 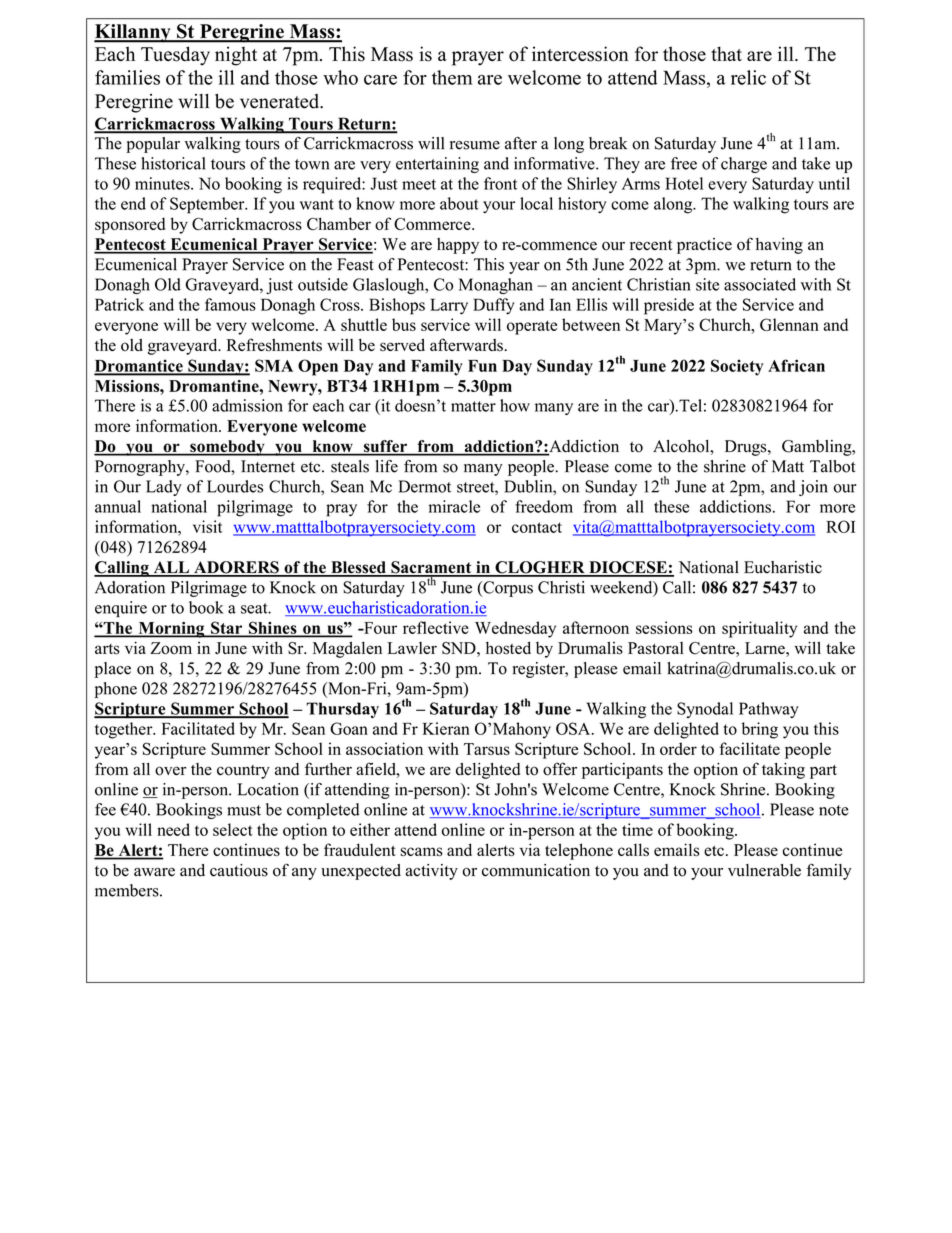 What do you see at coordinates (421, 851) in the page?
I see `scams` at bounding box center [421, 851].
